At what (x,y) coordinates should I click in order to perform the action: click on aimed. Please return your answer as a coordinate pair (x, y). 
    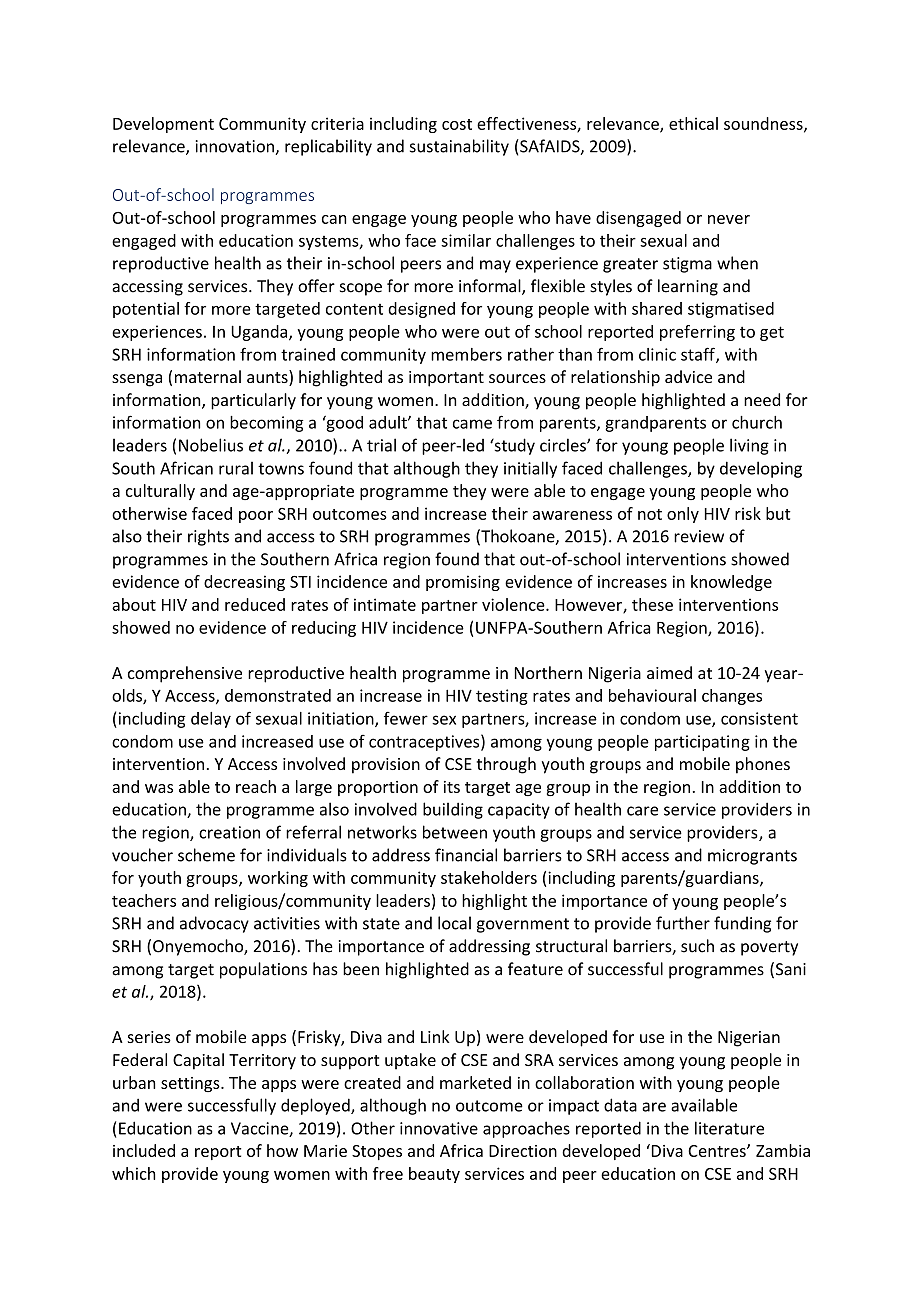
    Looking at the image, I should click on (669, 672).
